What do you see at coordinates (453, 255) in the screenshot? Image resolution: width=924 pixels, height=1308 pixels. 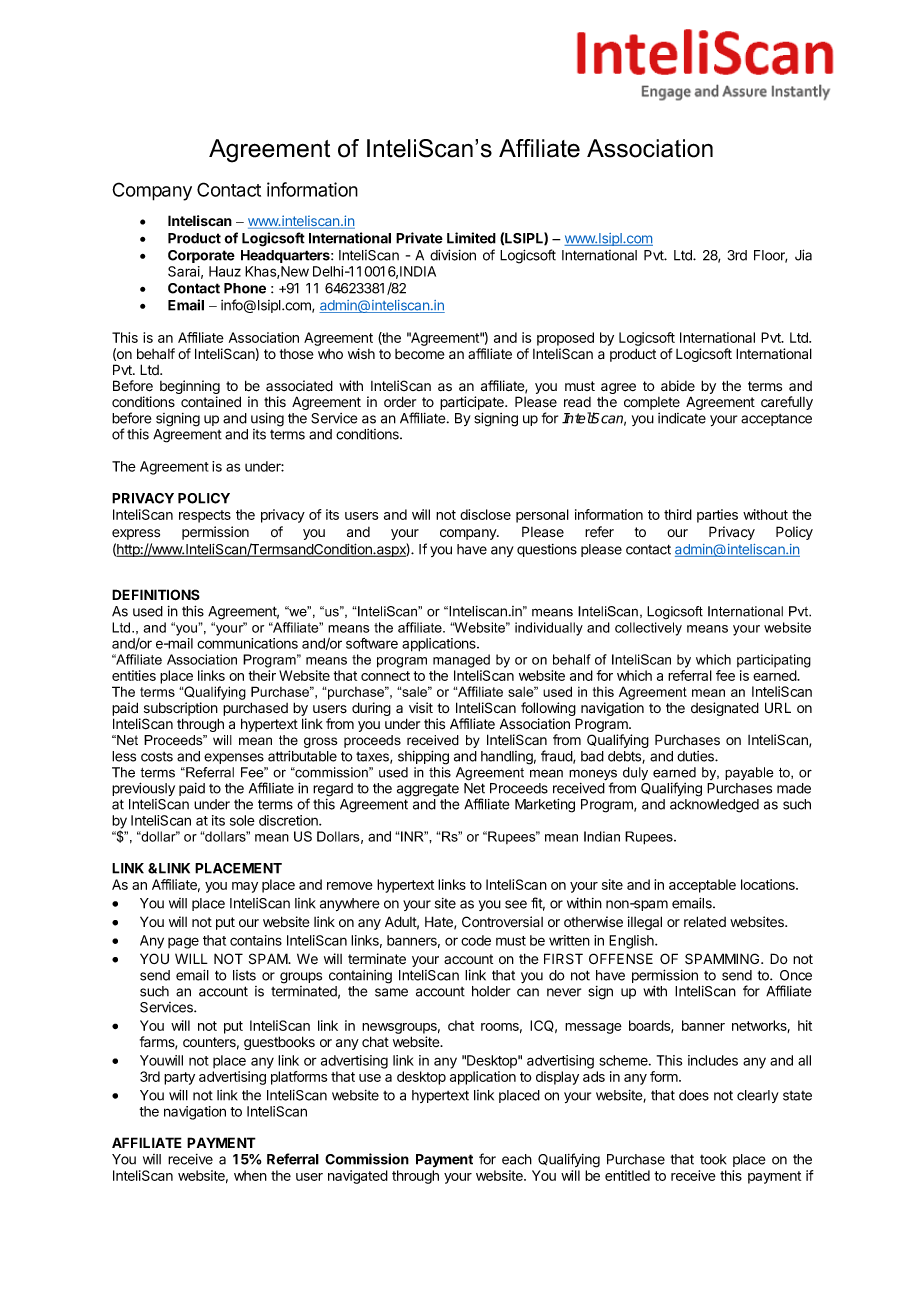 I see `division` at bounding box center [453, 255].
